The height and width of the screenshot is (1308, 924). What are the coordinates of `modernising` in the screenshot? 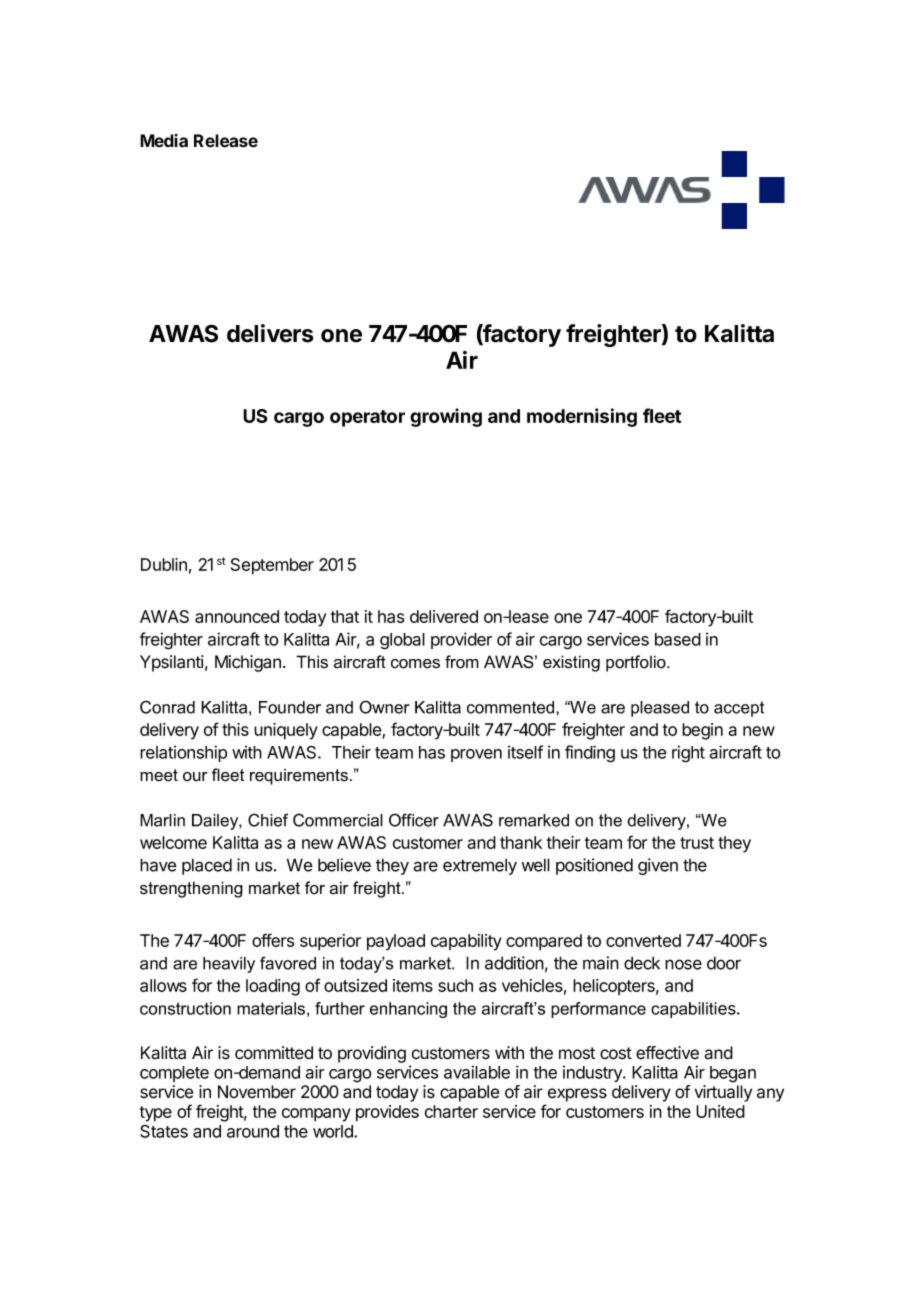 It's located at (582, 417).
